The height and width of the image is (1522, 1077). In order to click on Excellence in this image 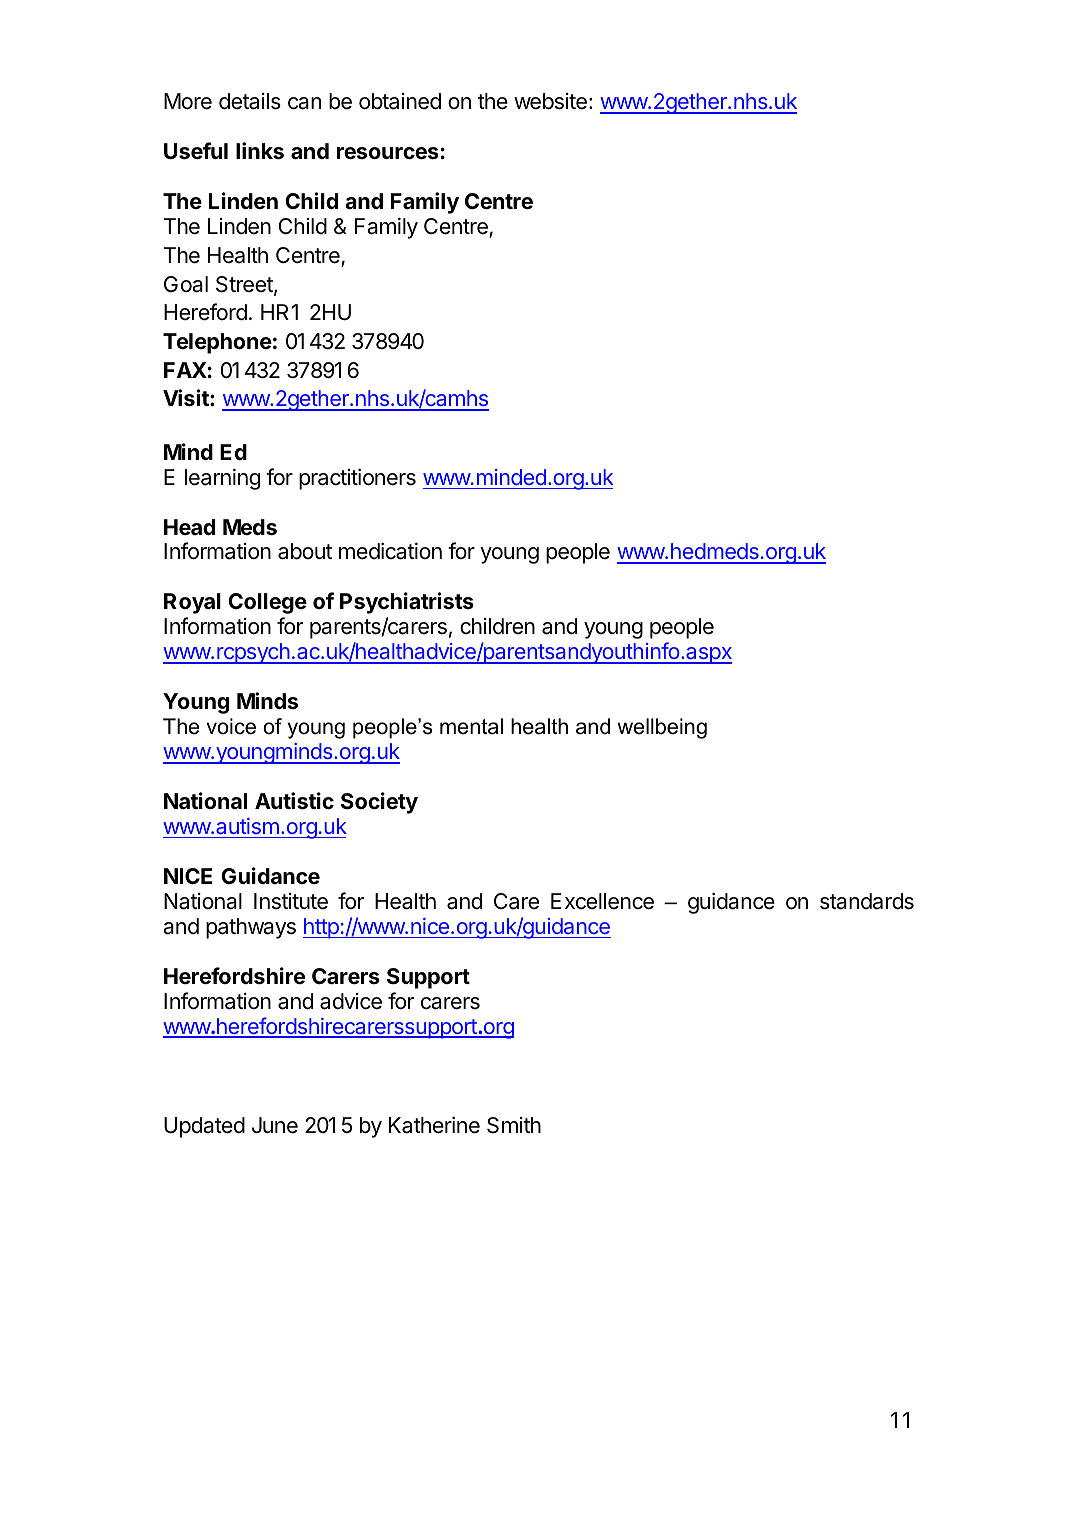, I will do `click(602, 901)`.
